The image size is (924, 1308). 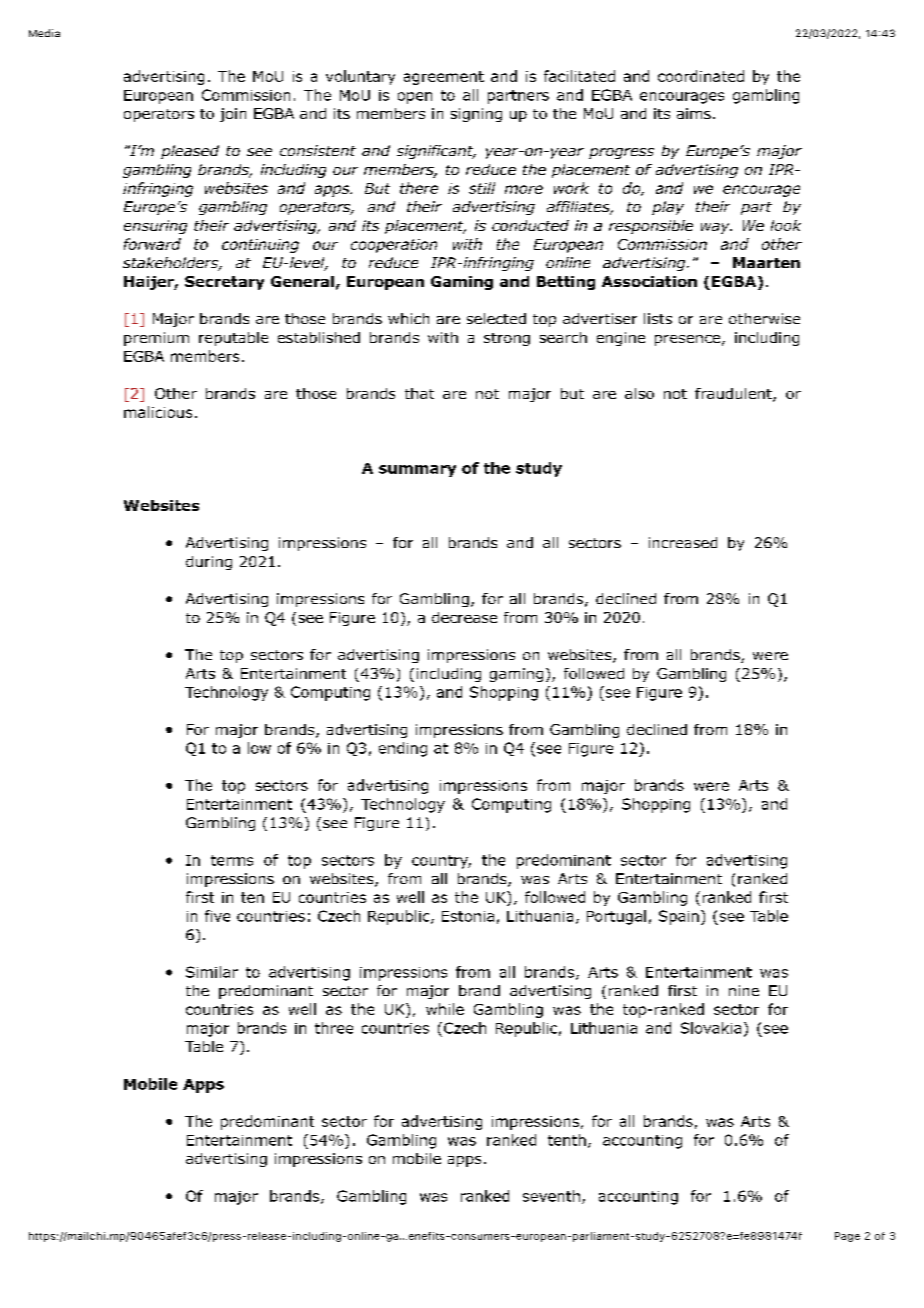 What do you see at coordinates (158, 412) in the screenshot?
I see `malicious` at bounding box center [158, 412].
